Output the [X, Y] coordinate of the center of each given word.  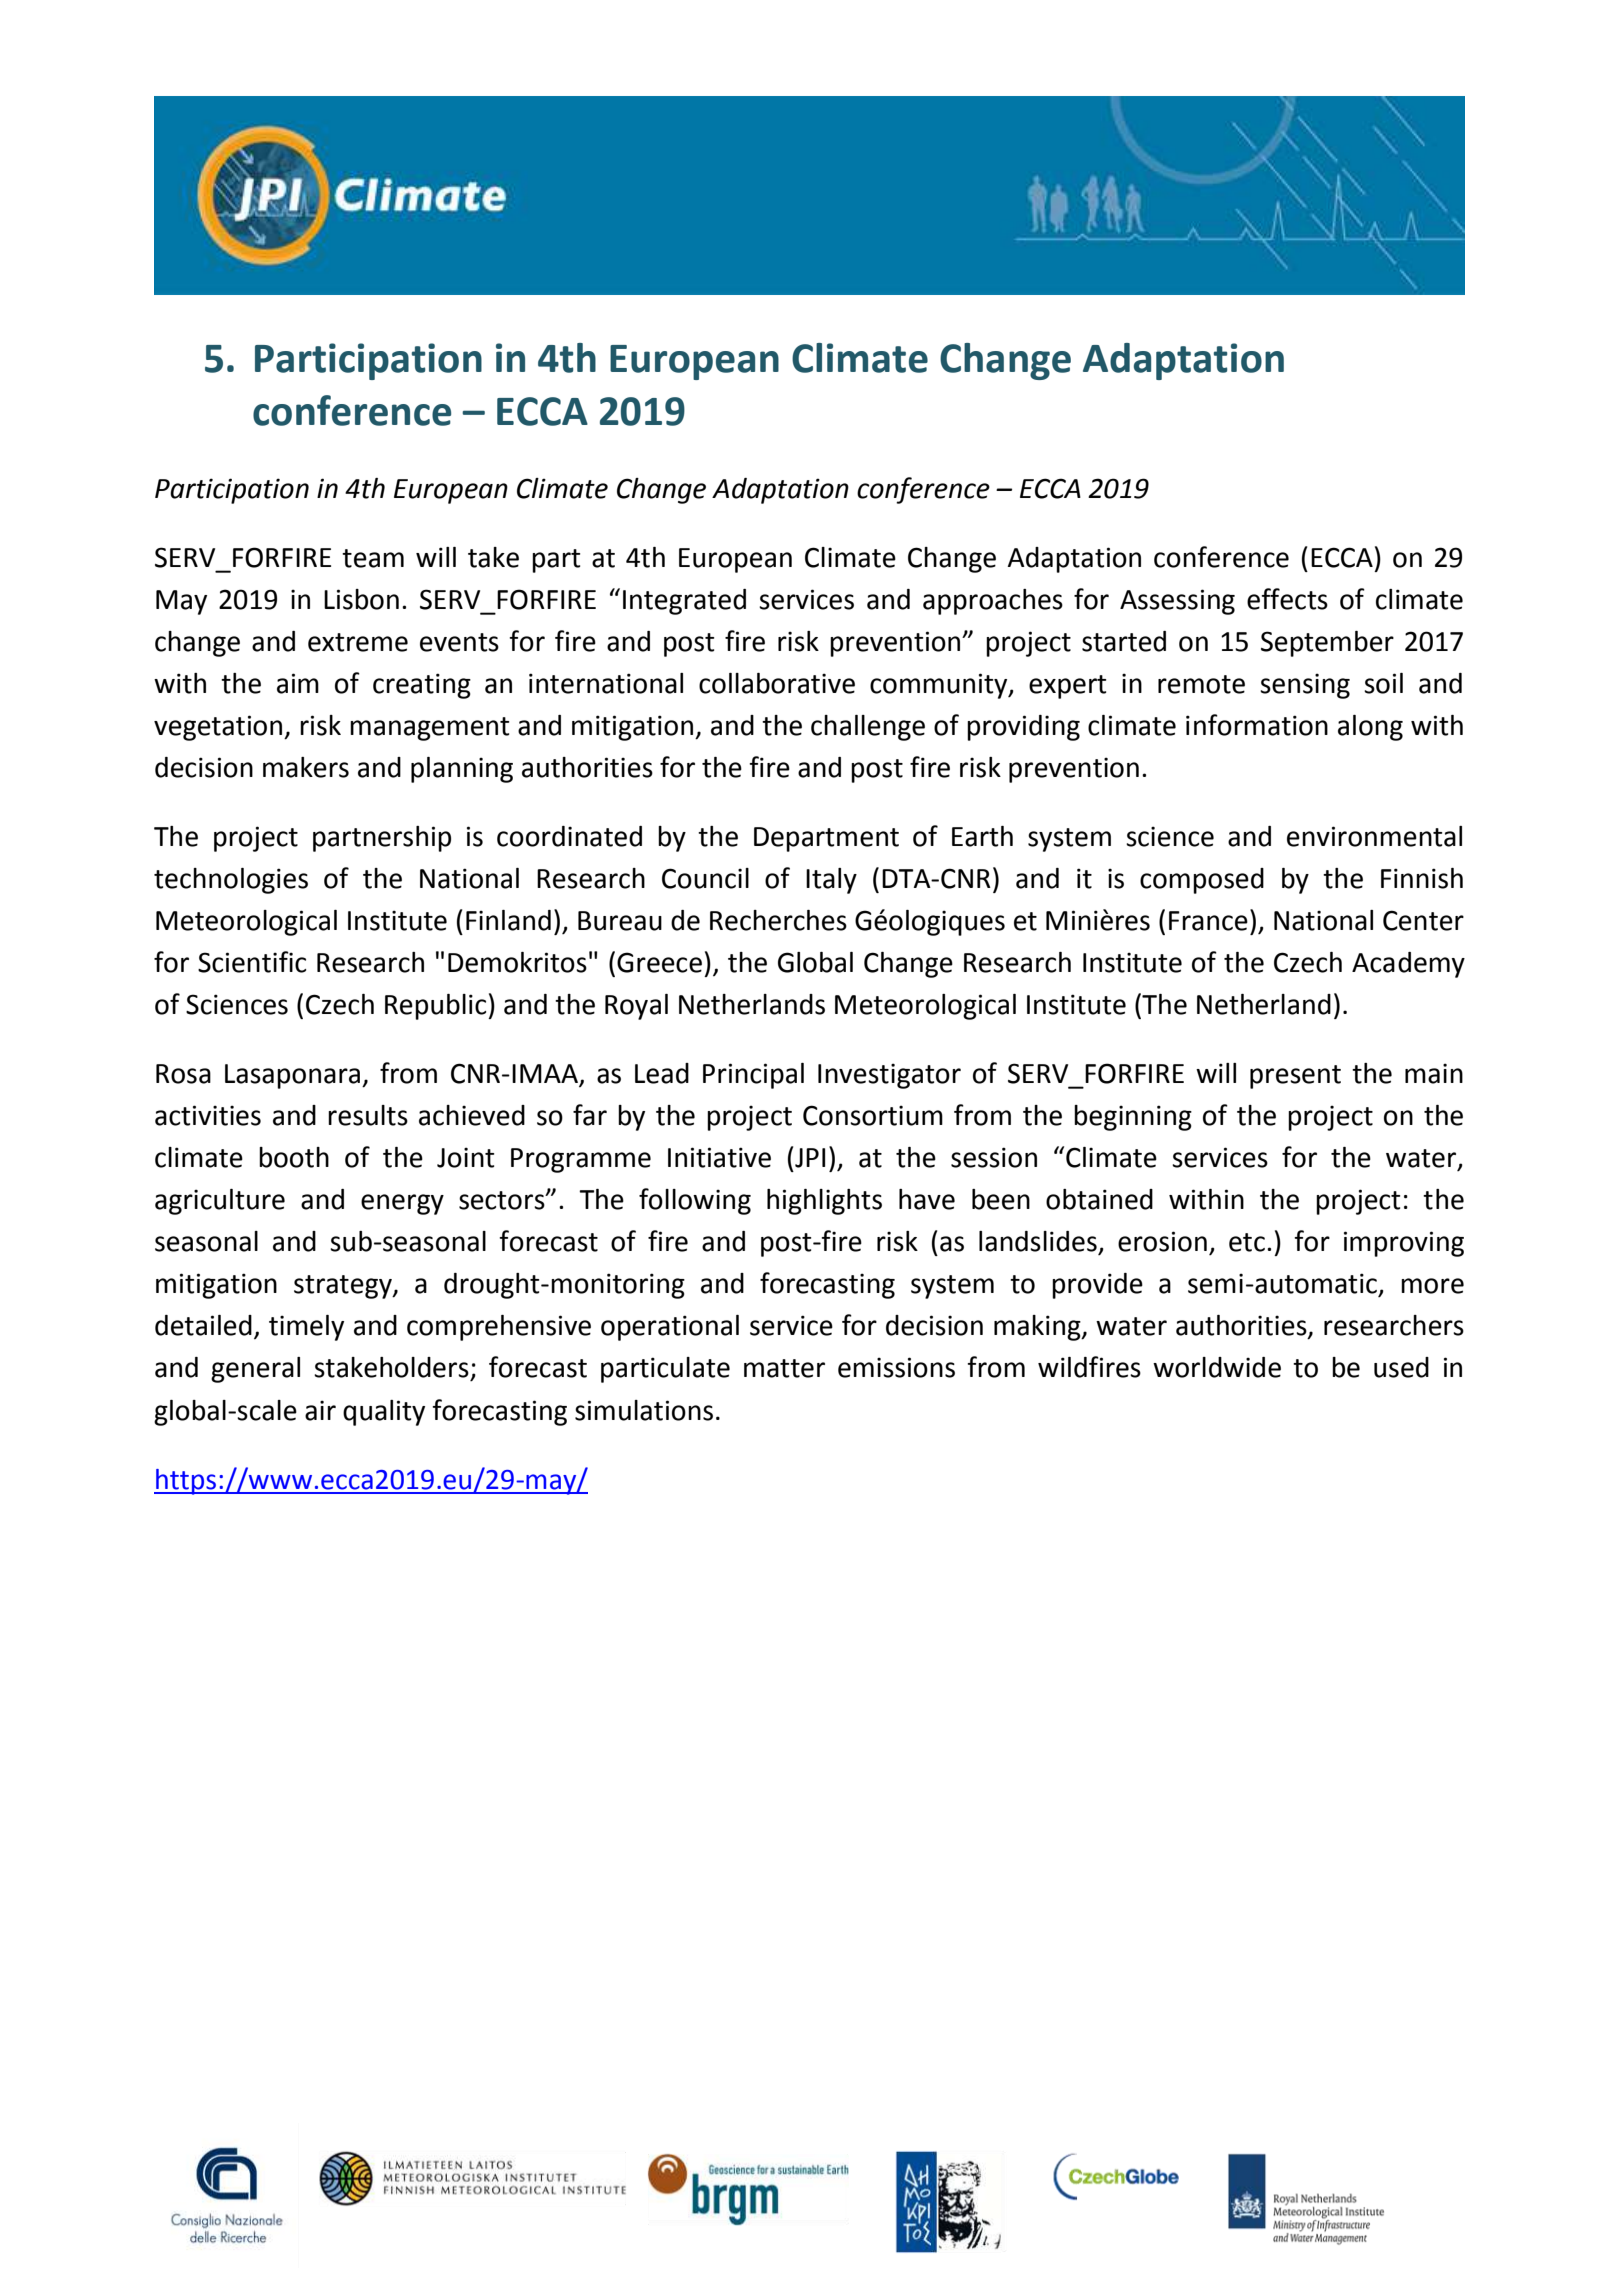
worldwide [1217, 1367]
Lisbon [361, 599]
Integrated [684, 602]
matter [784, 1368]
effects [1287, 599]
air [320, 1410]
